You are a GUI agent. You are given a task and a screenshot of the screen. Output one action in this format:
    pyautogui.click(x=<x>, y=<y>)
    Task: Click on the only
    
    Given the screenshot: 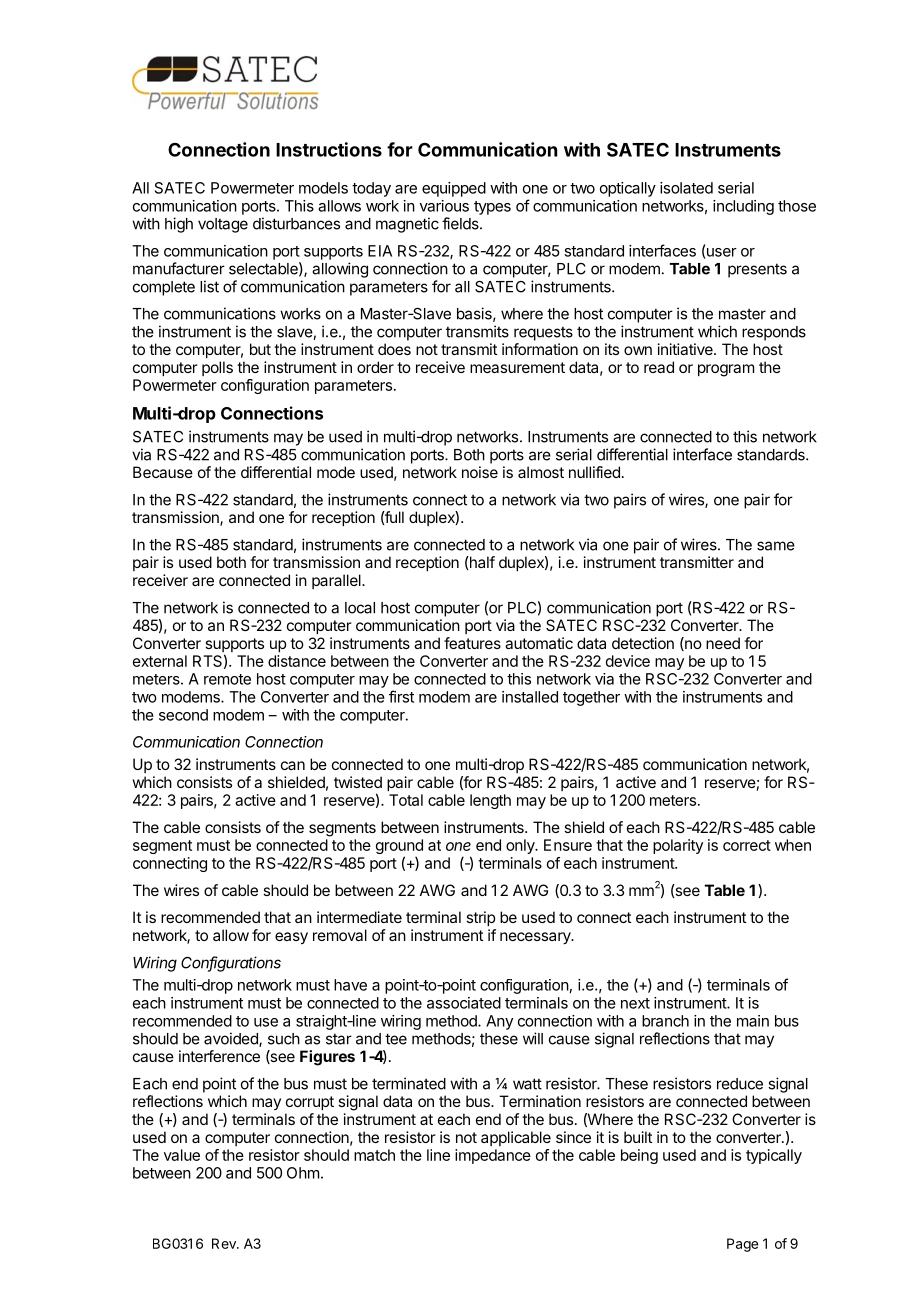 What is the action you would take?
    pyautogui.click(x=521, y=846)
